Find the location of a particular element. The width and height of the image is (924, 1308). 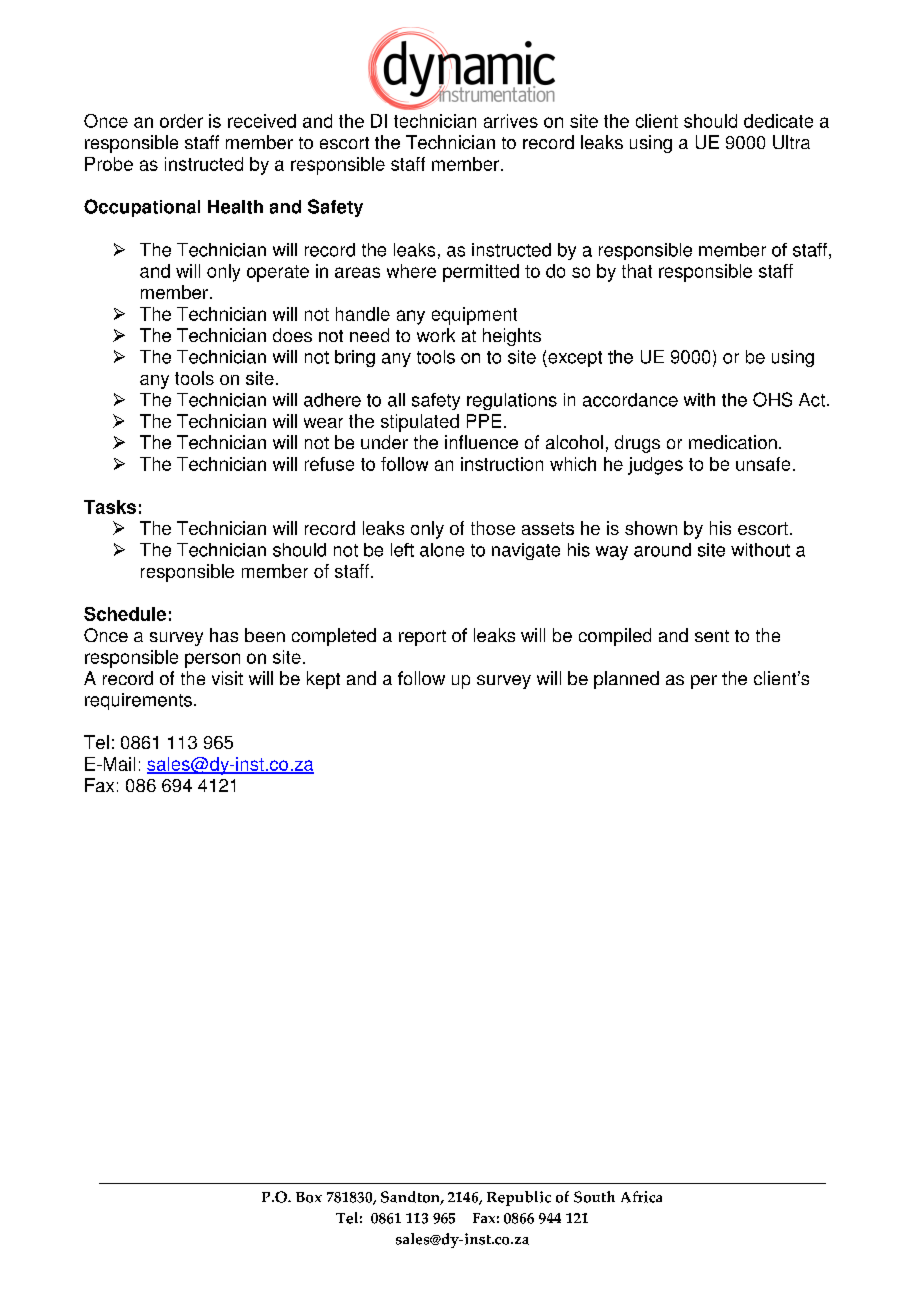

kept is located at coordinates (323, 680).
